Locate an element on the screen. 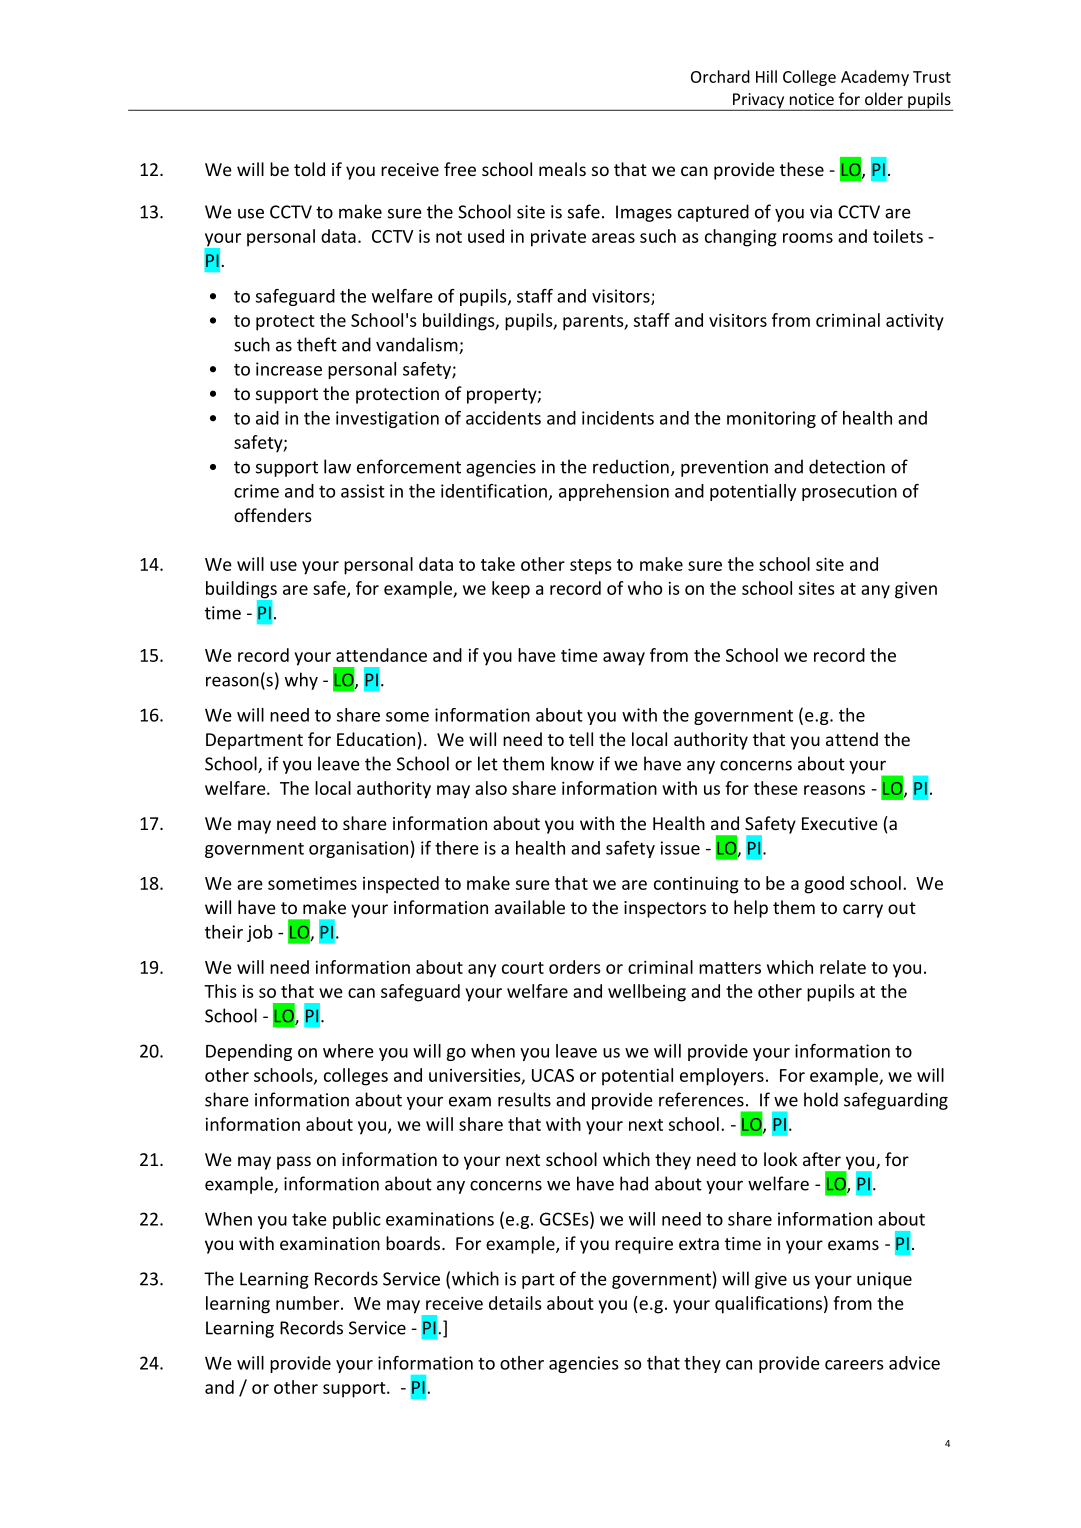  orders is located at coordinates (575, 967).
